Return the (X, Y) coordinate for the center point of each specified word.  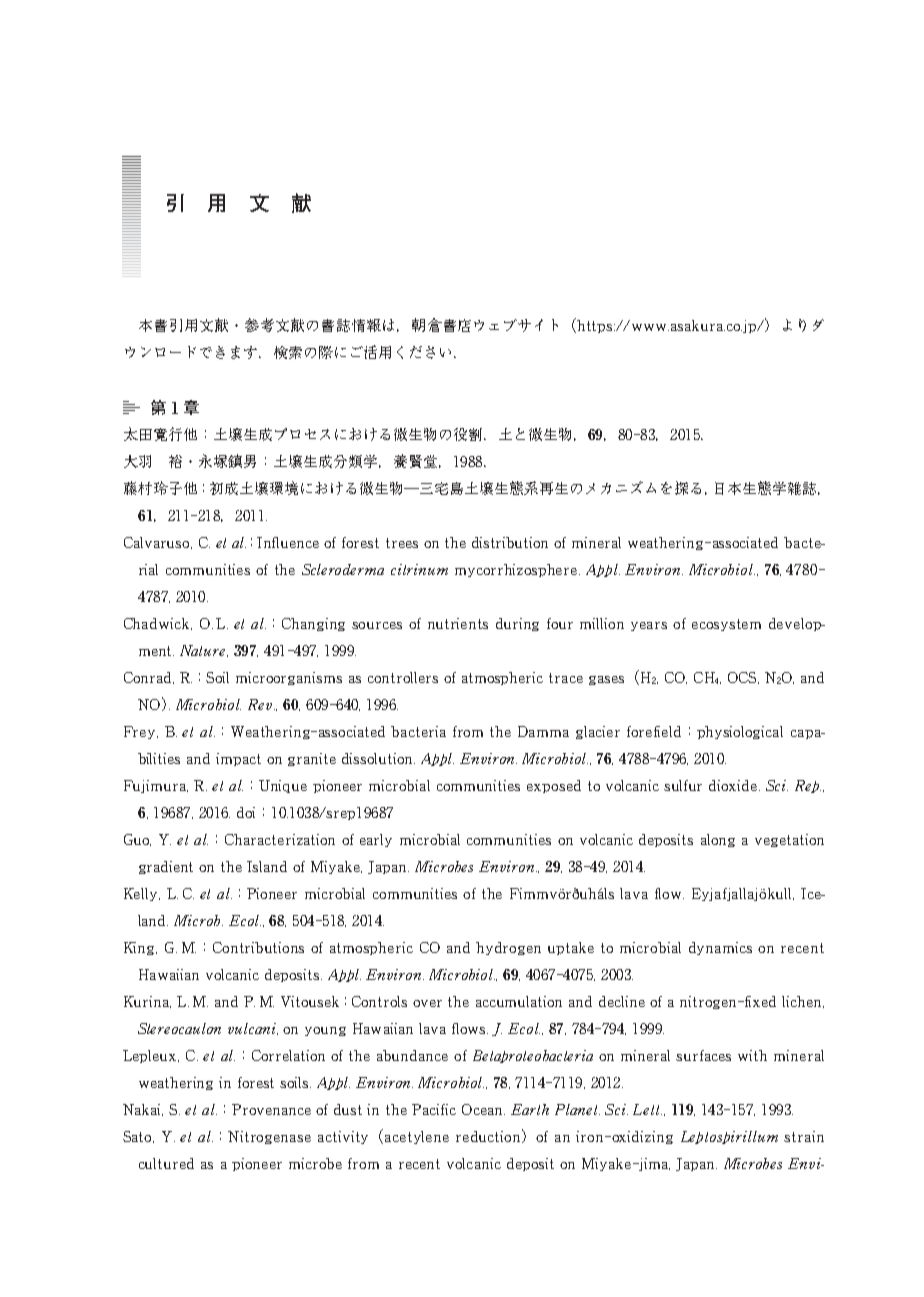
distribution (510, 542)
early (376, 840)
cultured (166, 1163)
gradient (166, 867)
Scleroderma (343, 569)
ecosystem (726, 625)
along (718, 840)
